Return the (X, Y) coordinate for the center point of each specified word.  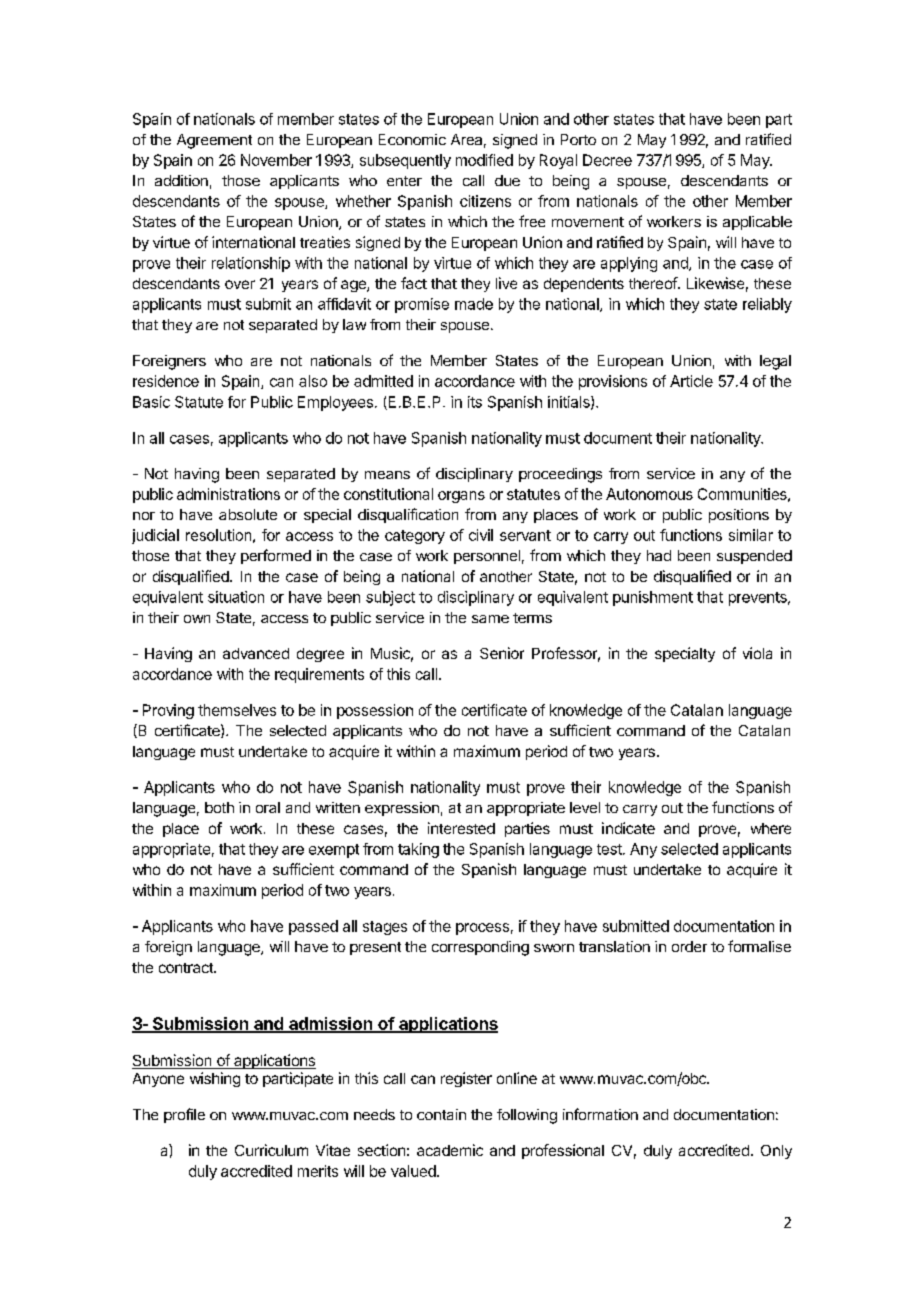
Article (691, 381)
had (659, 555)
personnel (487, 557)
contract (187, 968)
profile (184, 1115)
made (474, 304)
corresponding (480, 948)
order (689, 946)
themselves (237, 710)
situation (236, 597)
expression (402, 809)
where (771, 828)
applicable (757, 223)
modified (484, 160)
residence (166, 381)
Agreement (214, 141)
